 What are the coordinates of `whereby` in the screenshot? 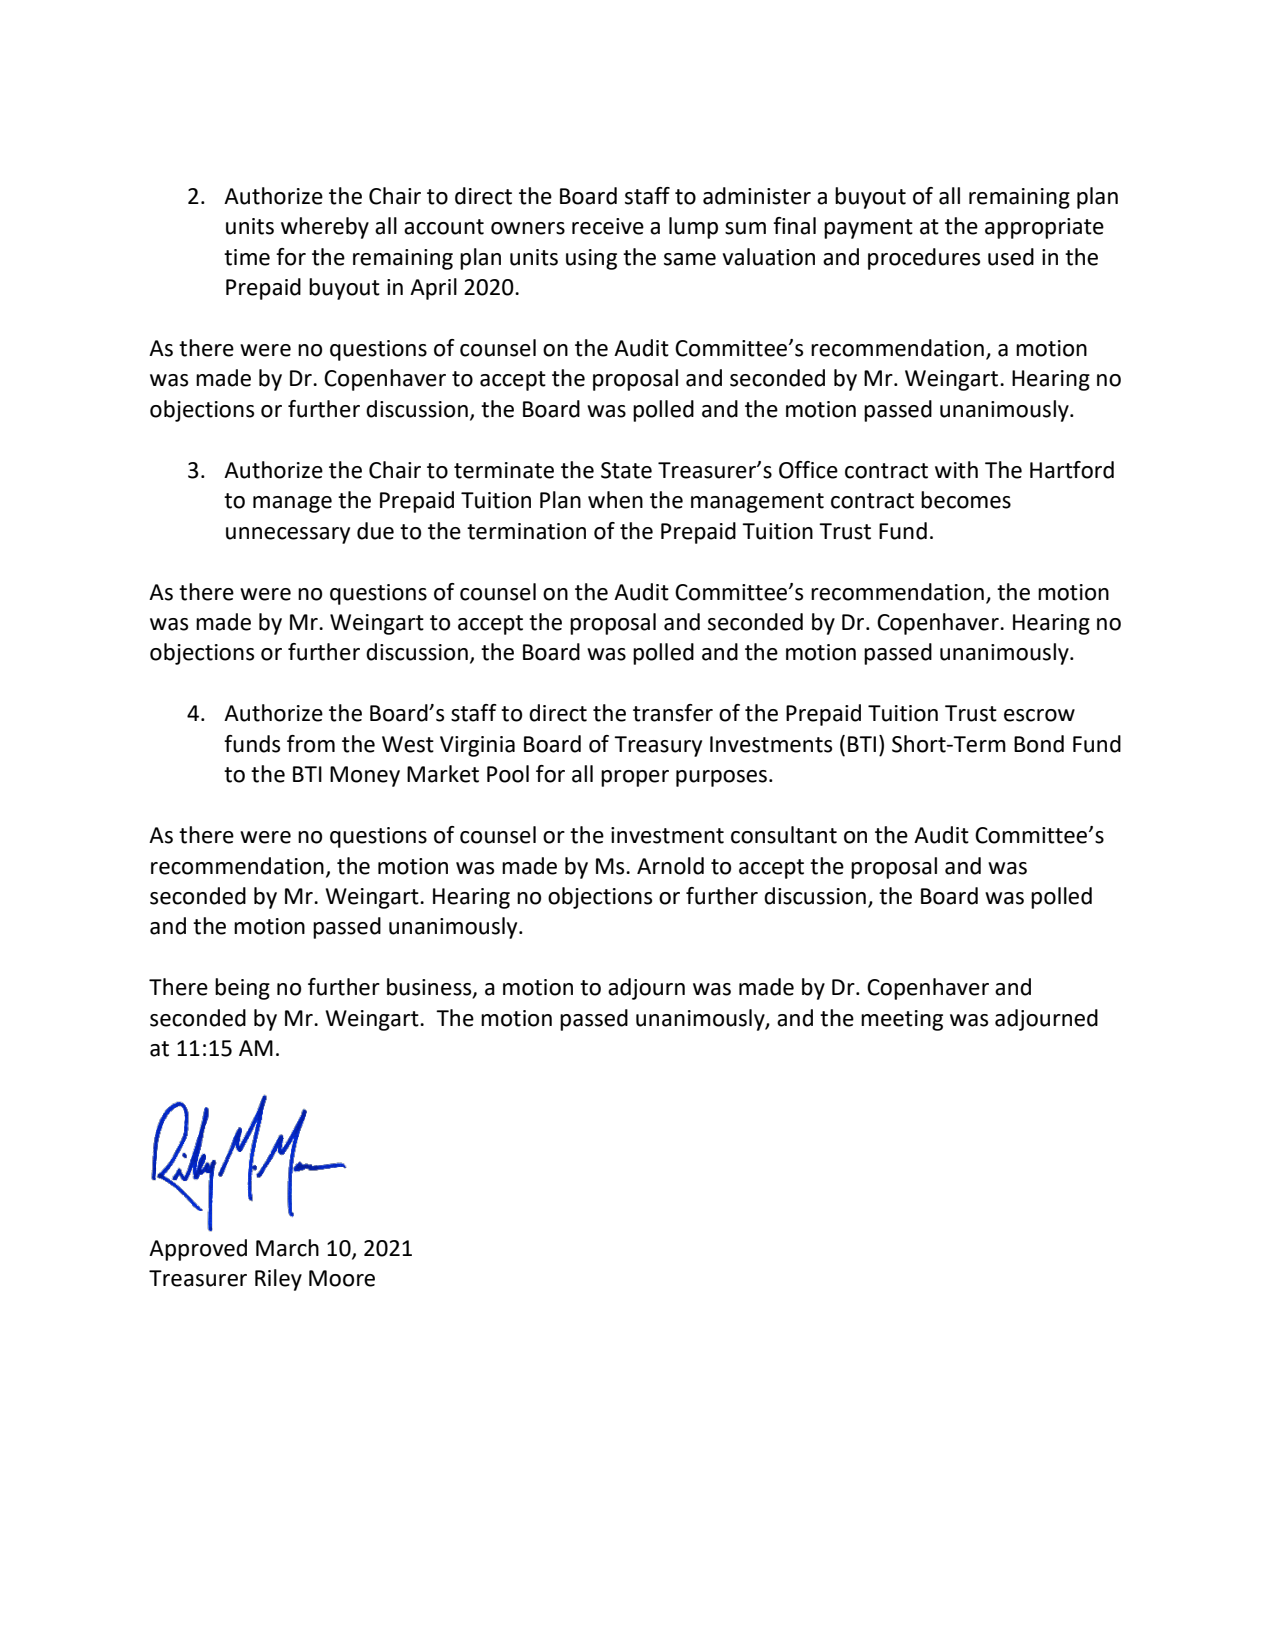 It's located at (325, 228).
